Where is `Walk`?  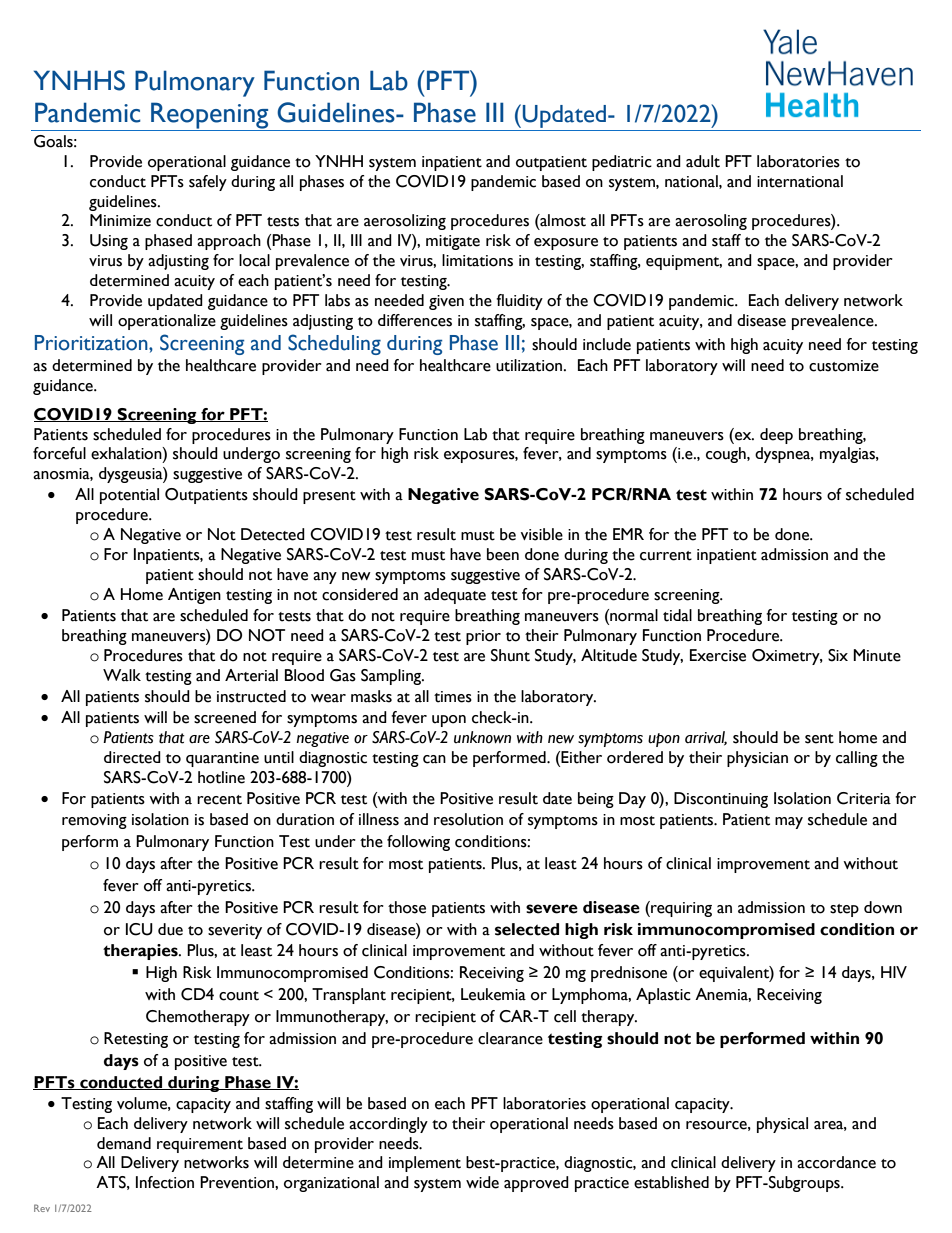 Walk is located at coordinates (122, 675).
